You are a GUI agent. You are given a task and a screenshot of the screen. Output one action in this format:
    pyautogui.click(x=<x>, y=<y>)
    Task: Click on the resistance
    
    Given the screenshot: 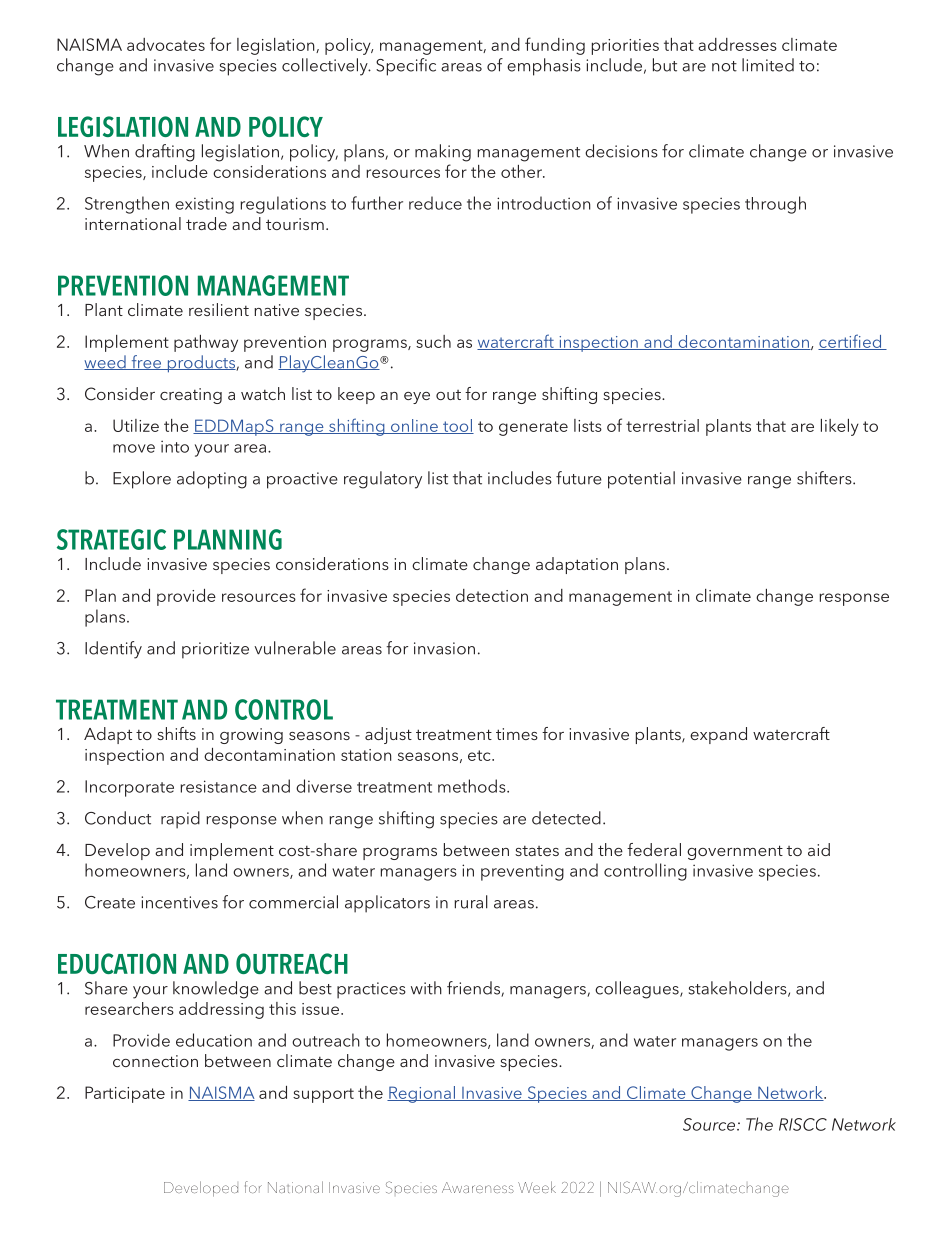 What is the action you would take?
    pyautogui.click(x=218, y=786)
